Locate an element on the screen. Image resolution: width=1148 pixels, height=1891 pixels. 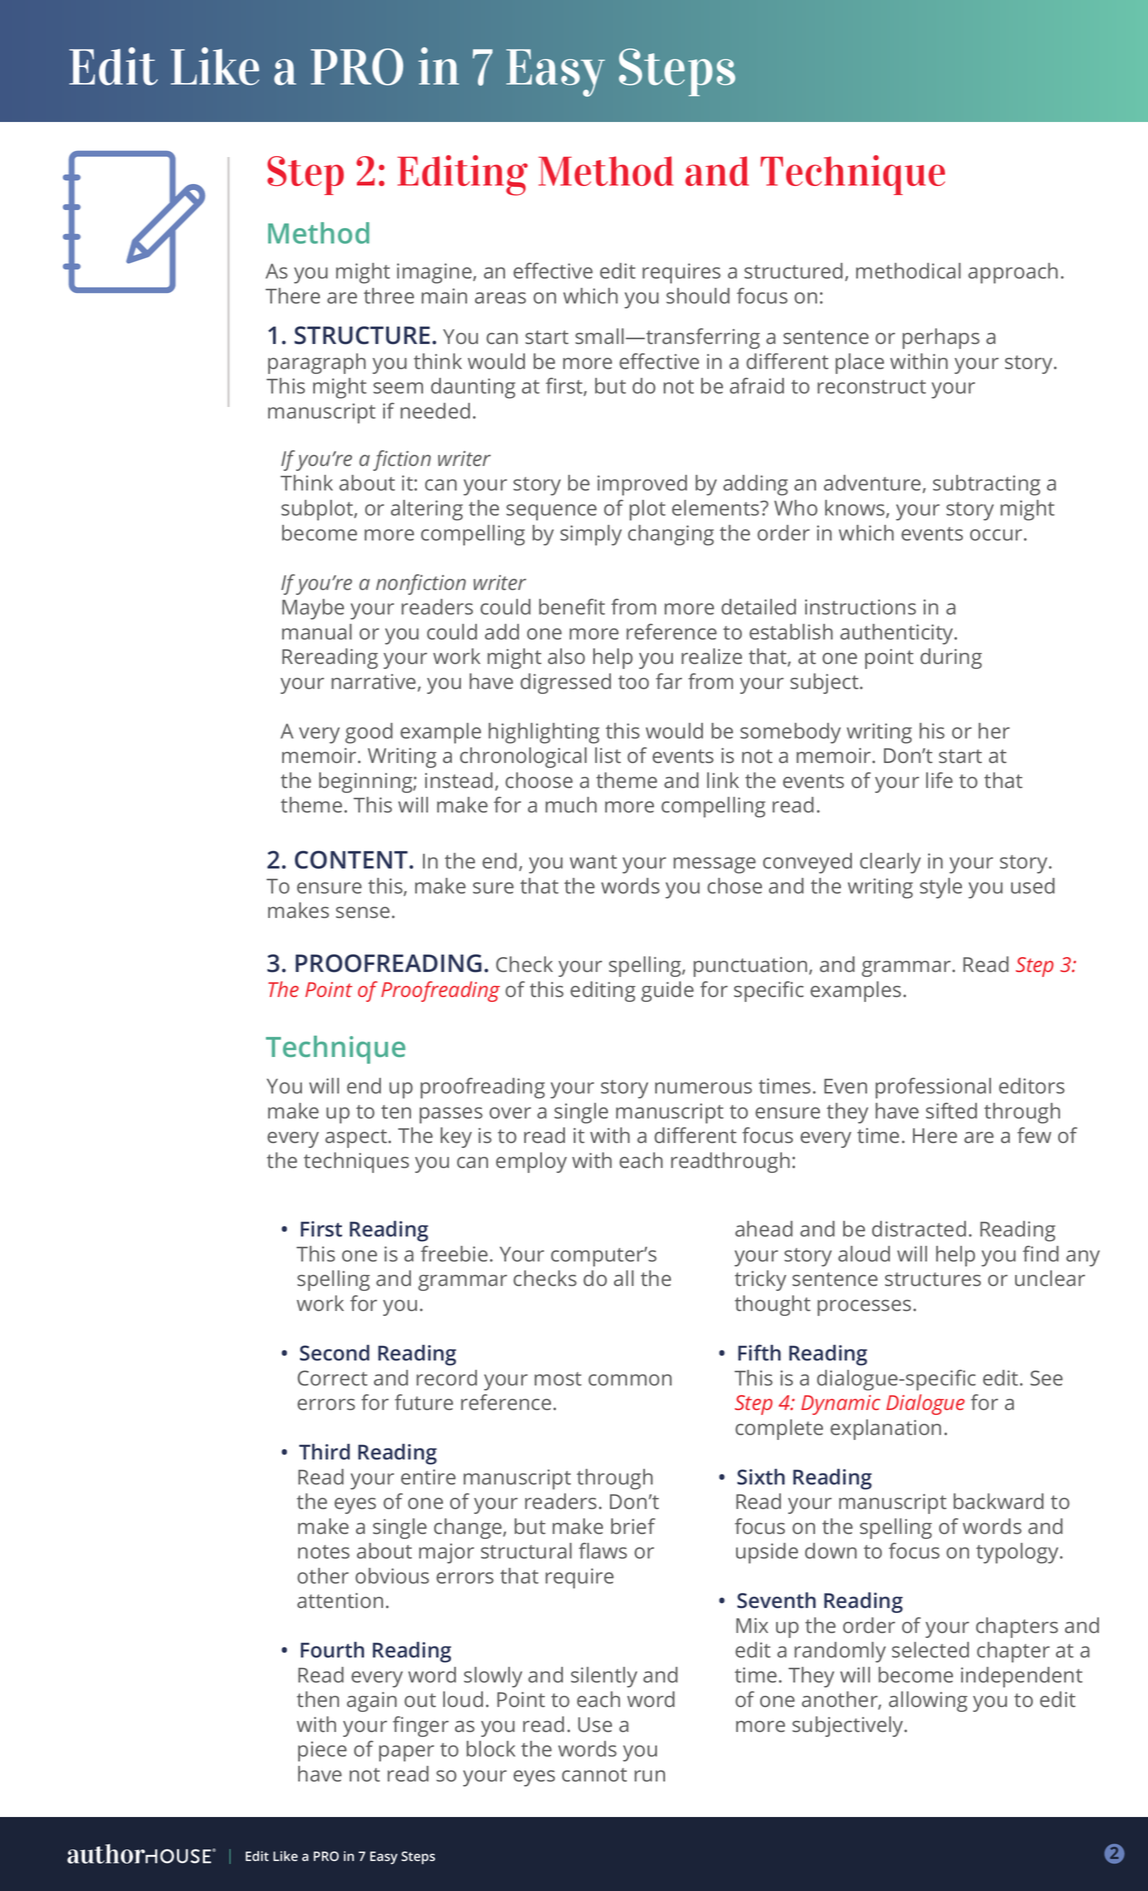
life is located at coordinates (939, 780).
